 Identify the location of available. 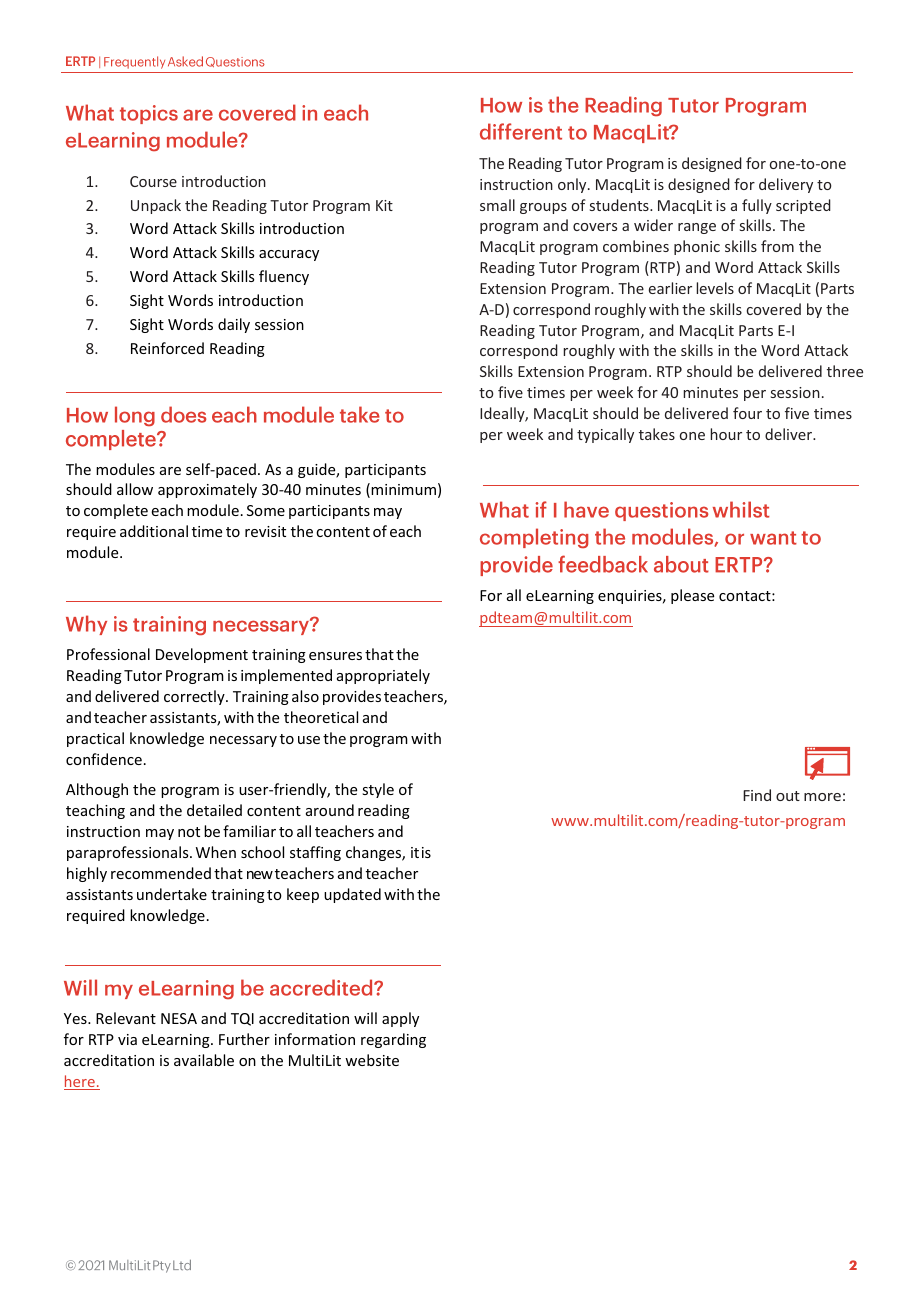
(204, 1060).
